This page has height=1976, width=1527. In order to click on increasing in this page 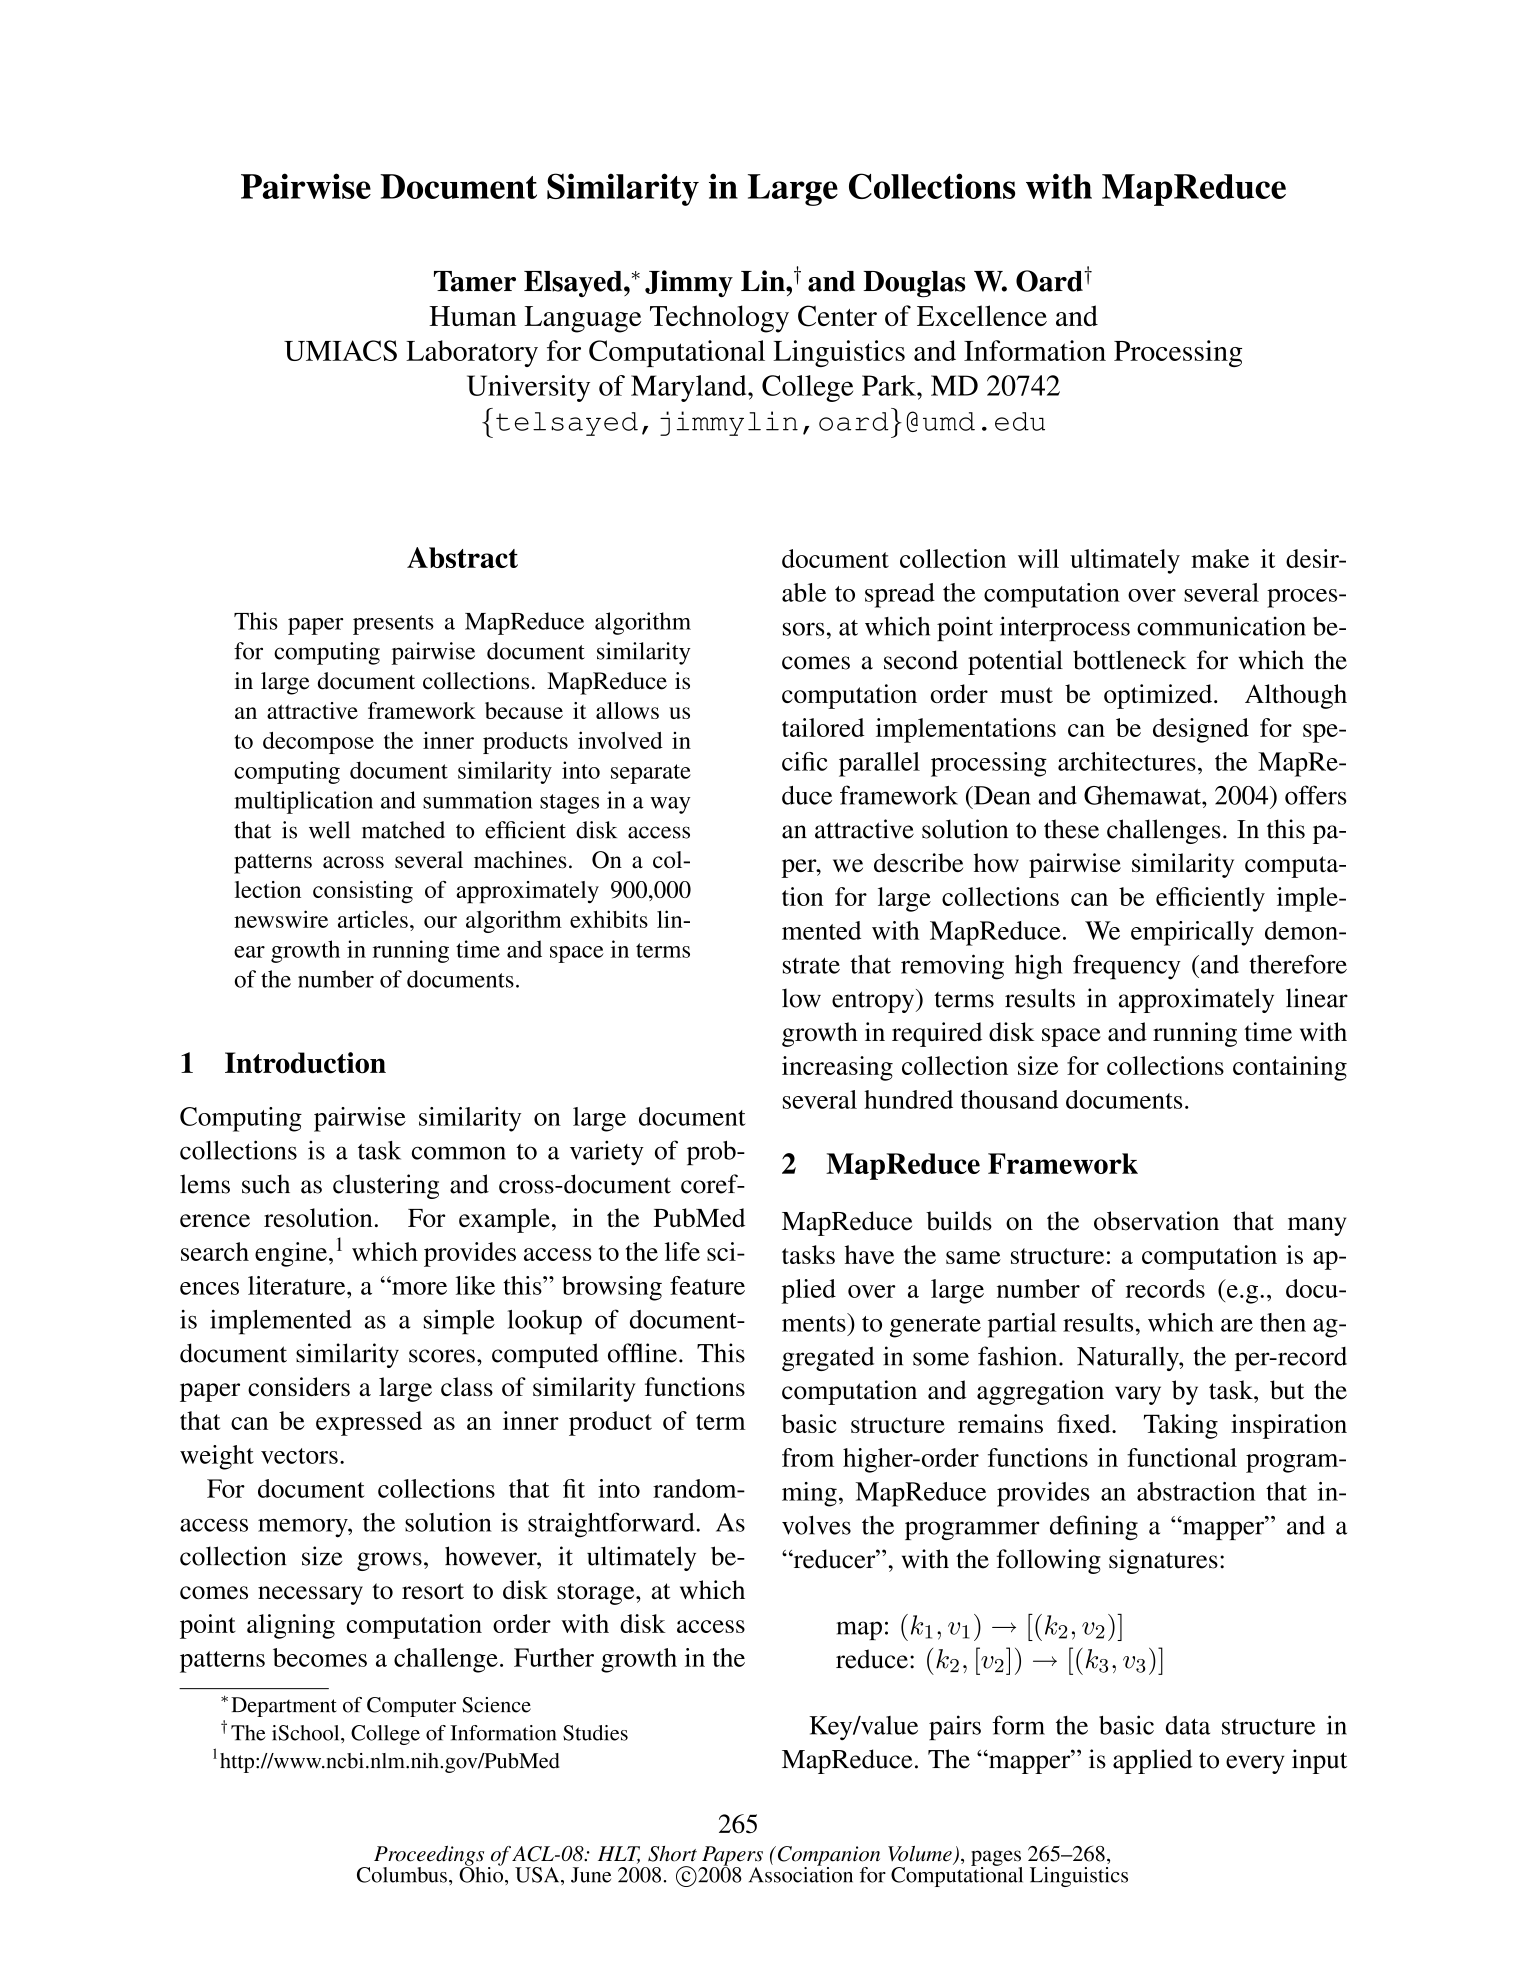, I will do `click(837, 1068)`.
